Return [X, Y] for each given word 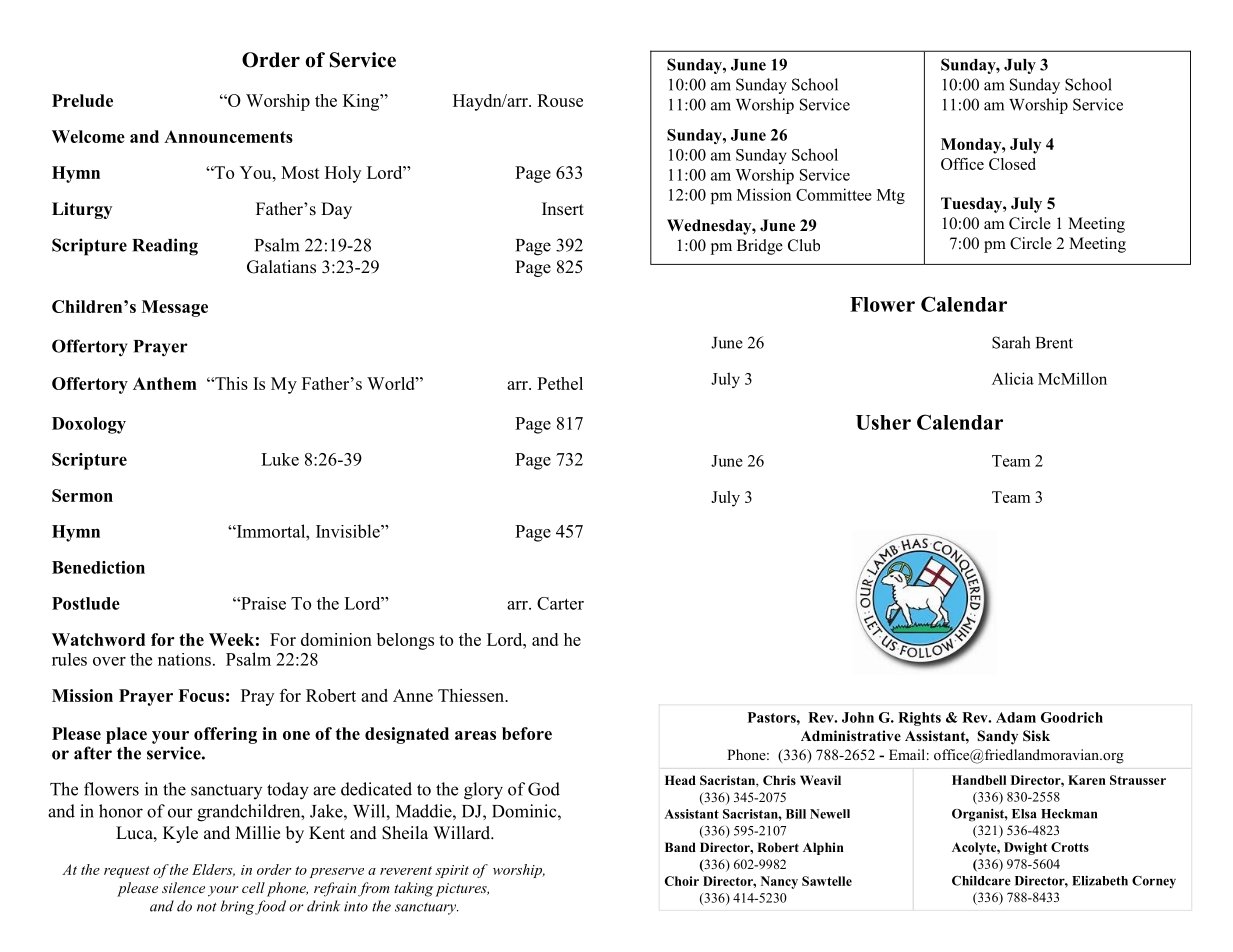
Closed [1012, 164]
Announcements [228, 136]
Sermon [82, 495]
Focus [201, 695]
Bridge [760, 247]
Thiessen [472, 695]
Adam [1016, 717]
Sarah [1011, 342]
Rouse [560, 100]
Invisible [349, 531]
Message [175, 308]
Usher [883, 422]
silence [183, 887]
